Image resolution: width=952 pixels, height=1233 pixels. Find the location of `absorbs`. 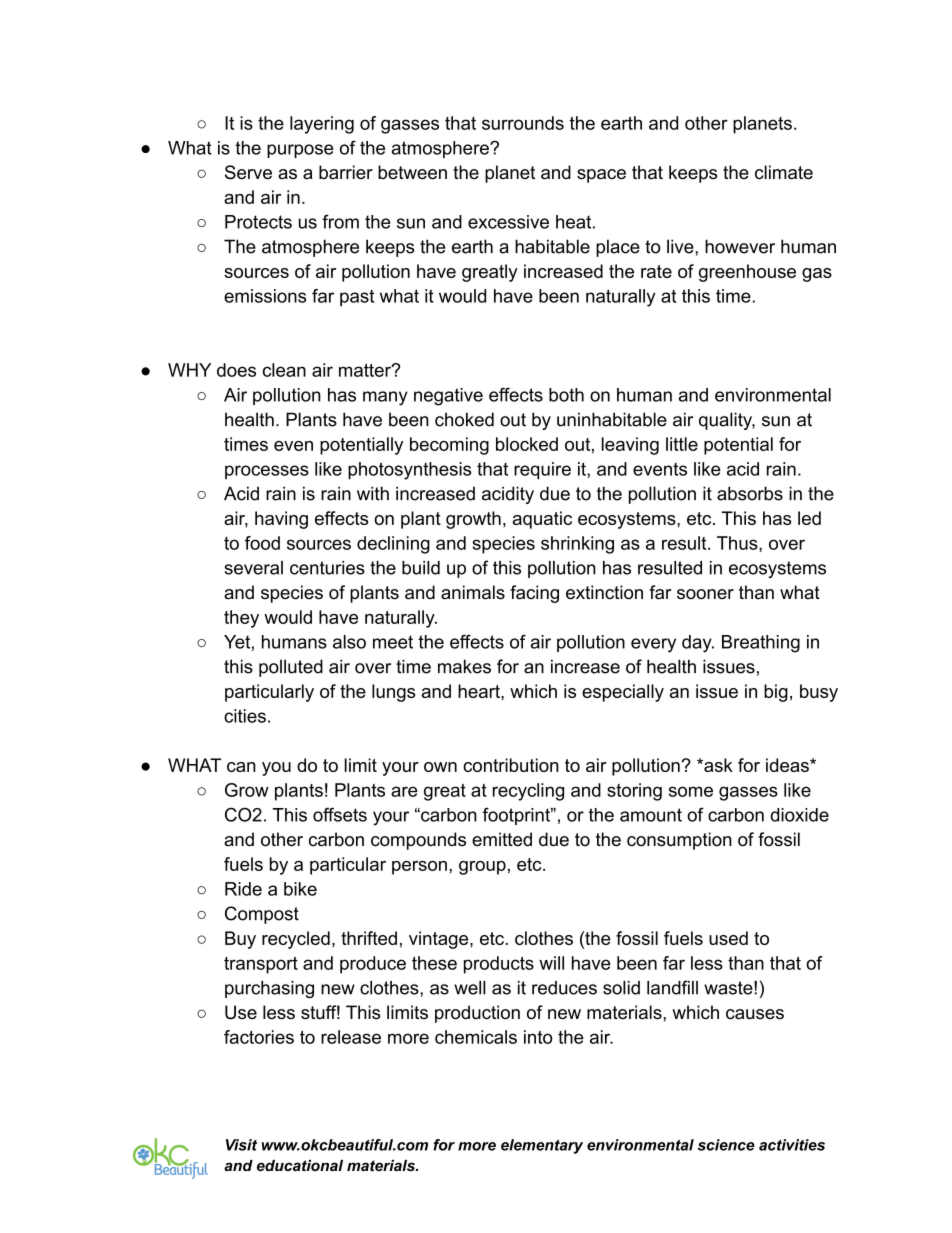

absorbs is located at coordinates (750, 493).
